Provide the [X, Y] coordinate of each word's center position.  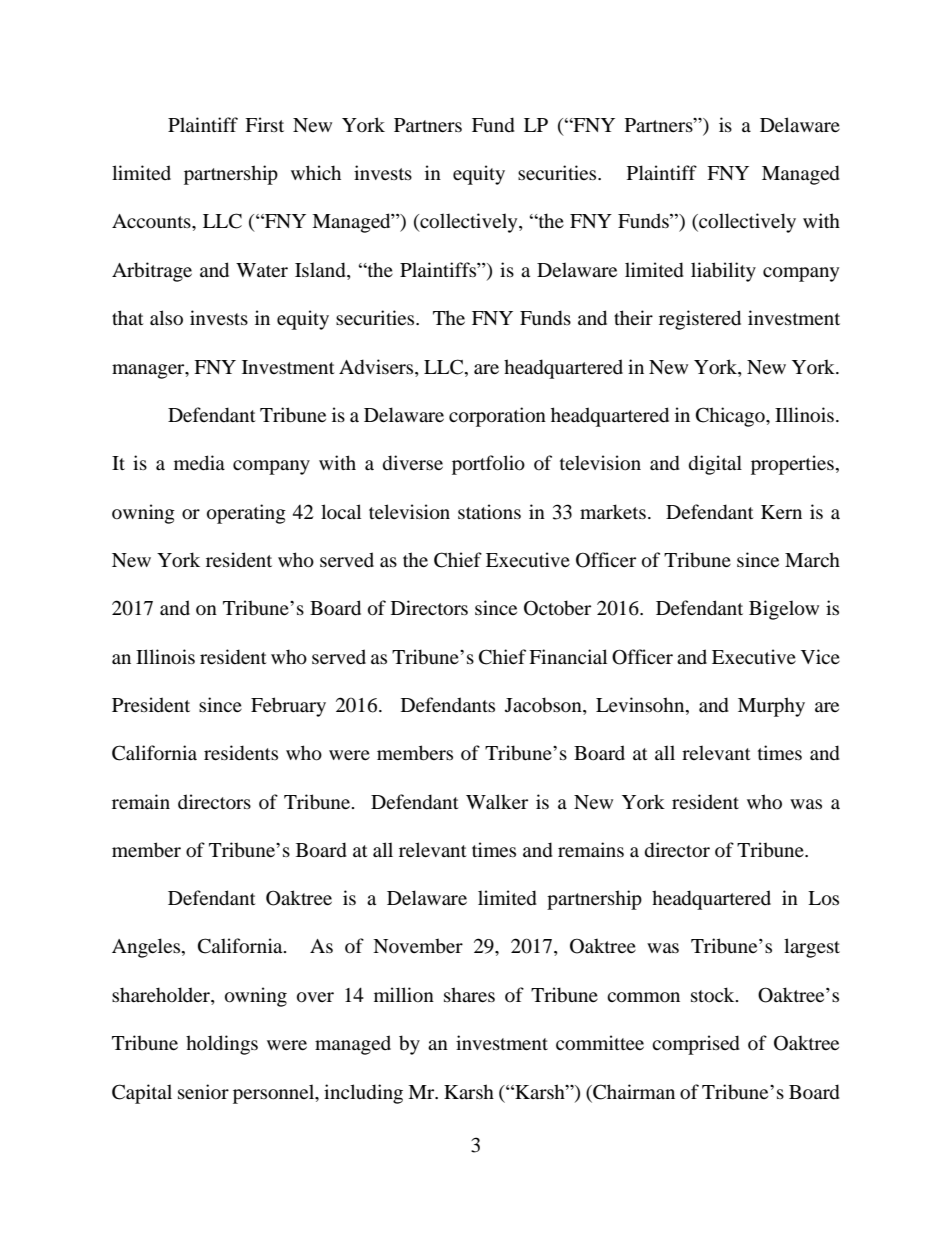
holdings [222, 1045]
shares [469, 994]
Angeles [147, 948]
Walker [497, 801]
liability [723, 272]
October [557, 608]
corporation [497, 417]
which [316, 172]
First [264, 124]
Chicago [731, 417]
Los [823, 898]
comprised [696, 1045]
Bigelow [784, 610]
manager [149, 371]
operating [246, 514]
